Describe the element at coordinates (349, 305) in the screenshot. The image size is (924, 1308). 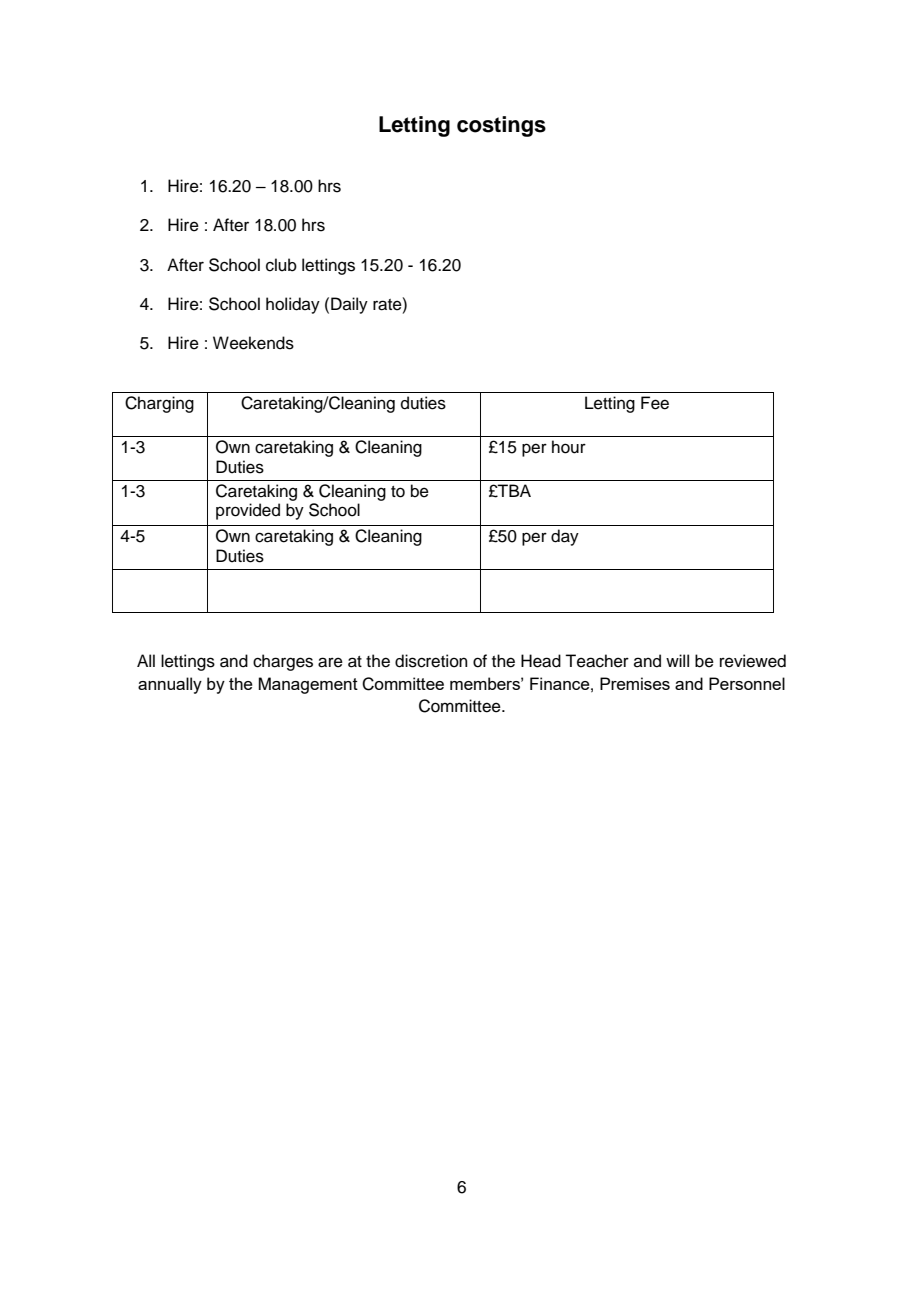
I see `Daily` at that location.
